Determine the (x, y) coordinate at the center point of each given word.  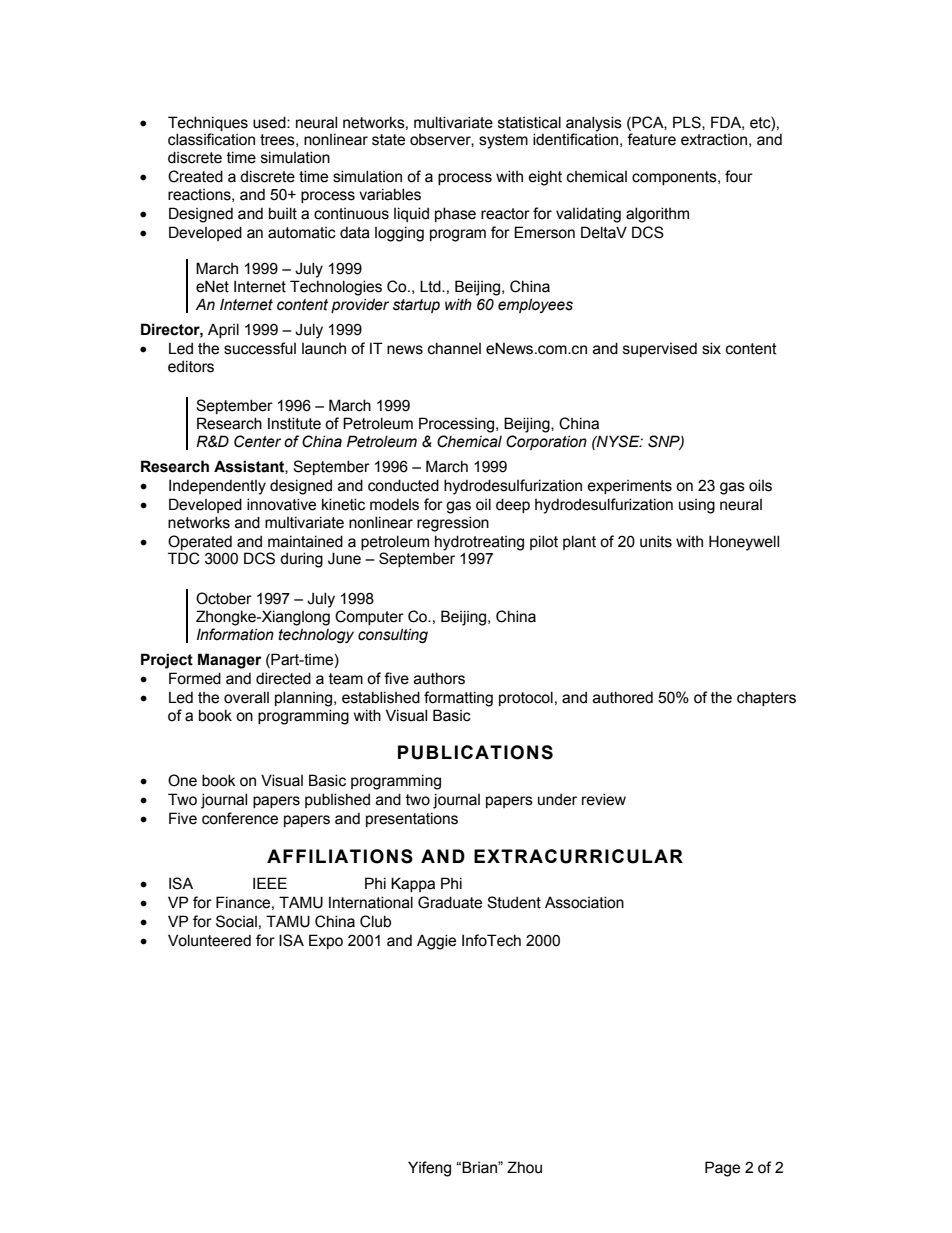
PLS (688, 123)
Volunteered (209, 940)
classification (211, 139)
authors (439, 678)
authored (623, 697)
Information (235, 634)
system (503, 141)
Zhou (524, 1167)
